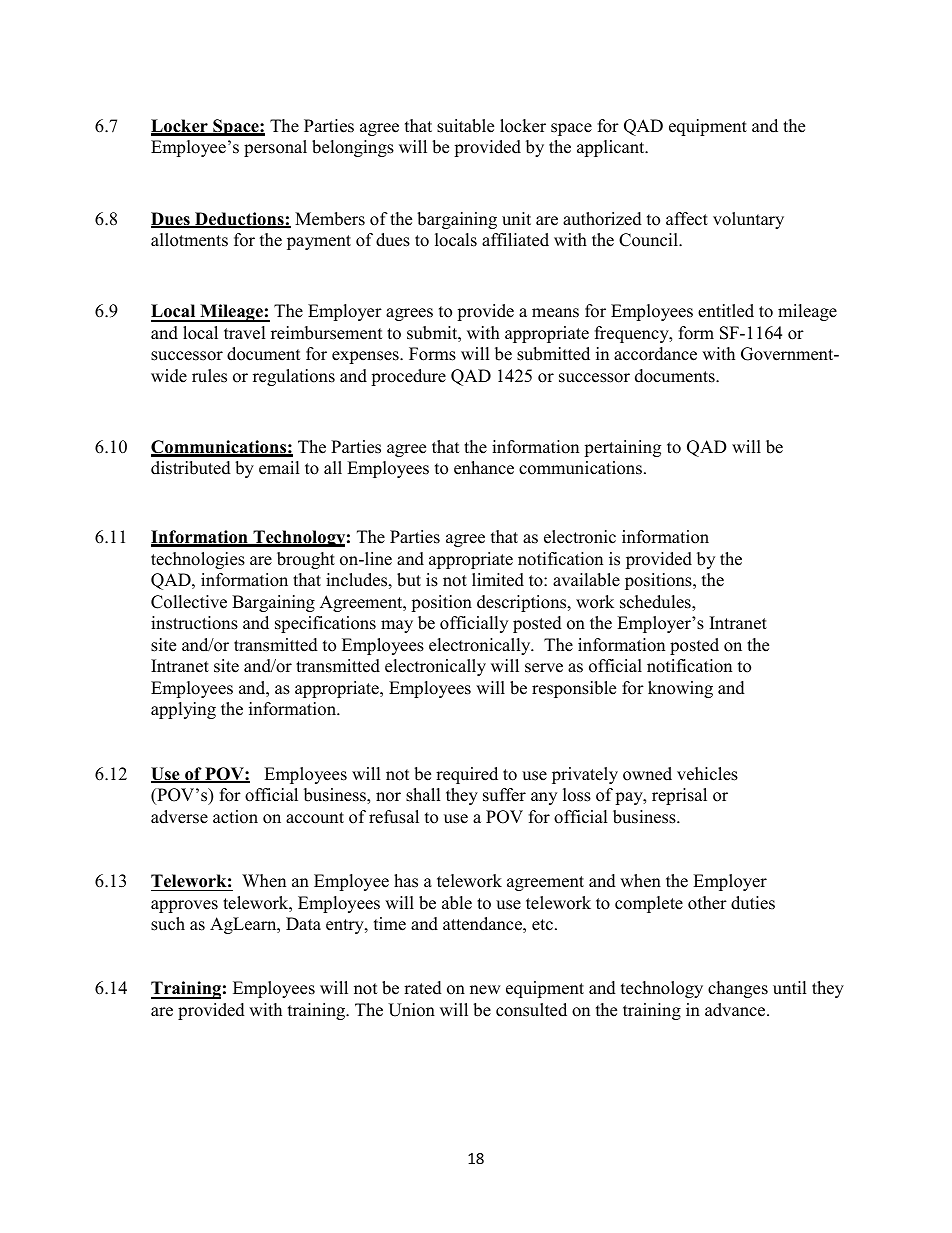 Image resolution: width=952 pixels, height=1233 pixels. I want to click on unit, so click(516, 219).
